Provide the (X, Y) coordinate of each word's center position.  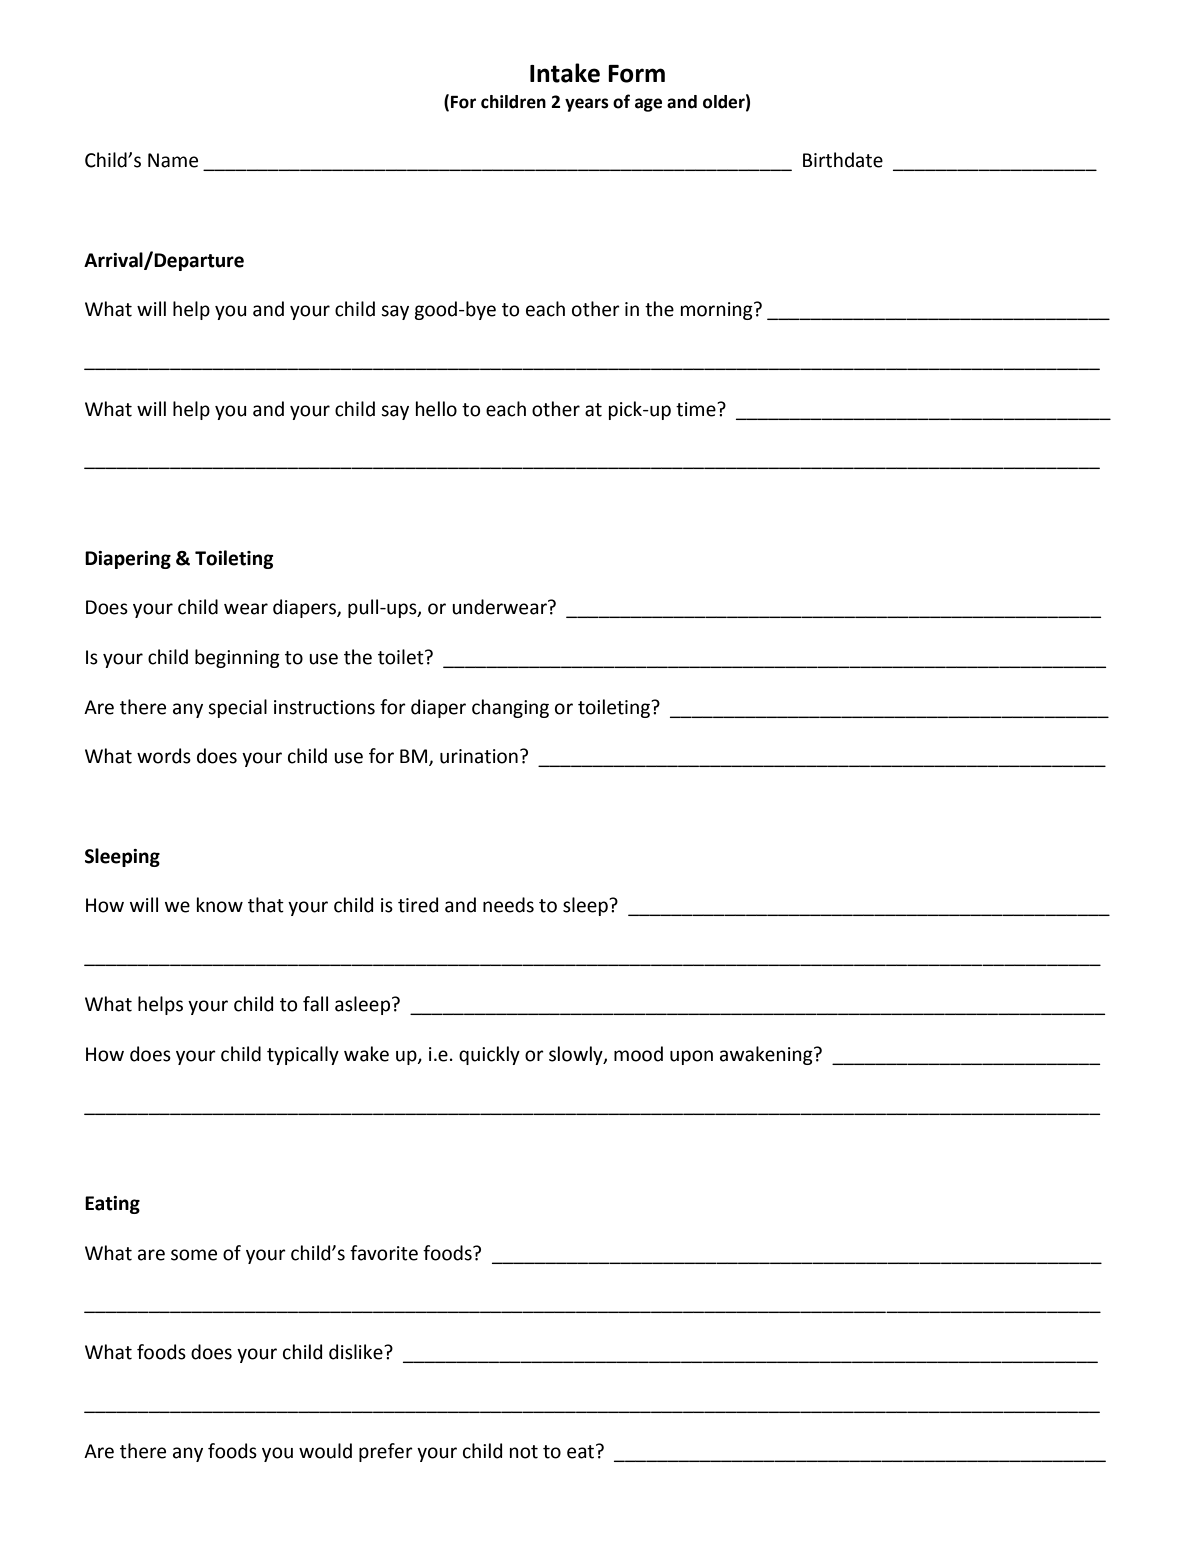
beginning (237, 658)
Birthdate (843, 160)
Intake (565, 73)
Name (173, 160)
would (325, 1451)
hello (436, 409)
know (220, 905)
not (524, 1452)
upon (691, 1057)
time (697, 409)
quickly (489, 1055)
